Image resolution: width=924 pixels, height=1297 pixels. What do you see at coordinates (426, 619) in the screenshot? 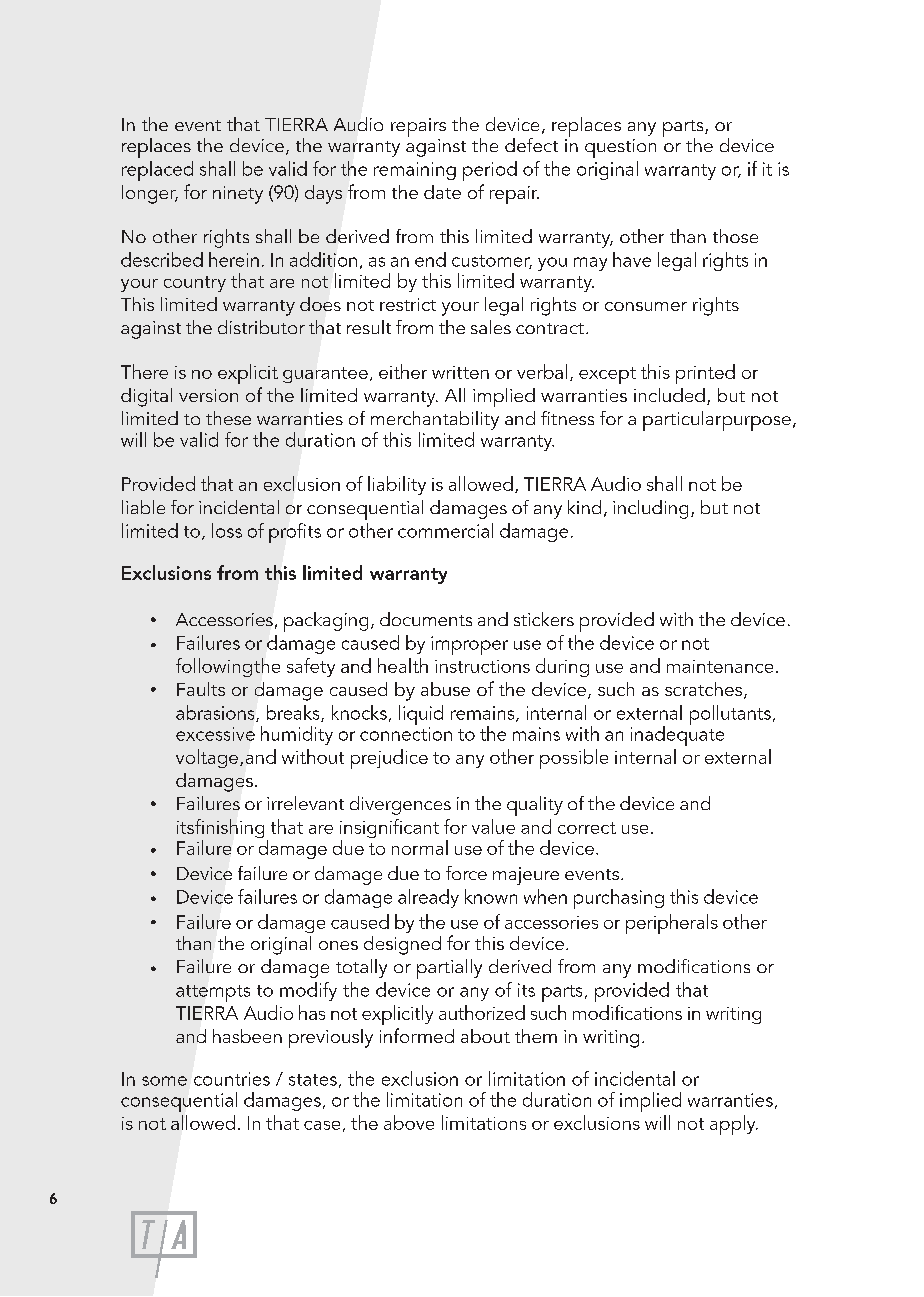
I see `documents` at bounding box center [426, 619].
